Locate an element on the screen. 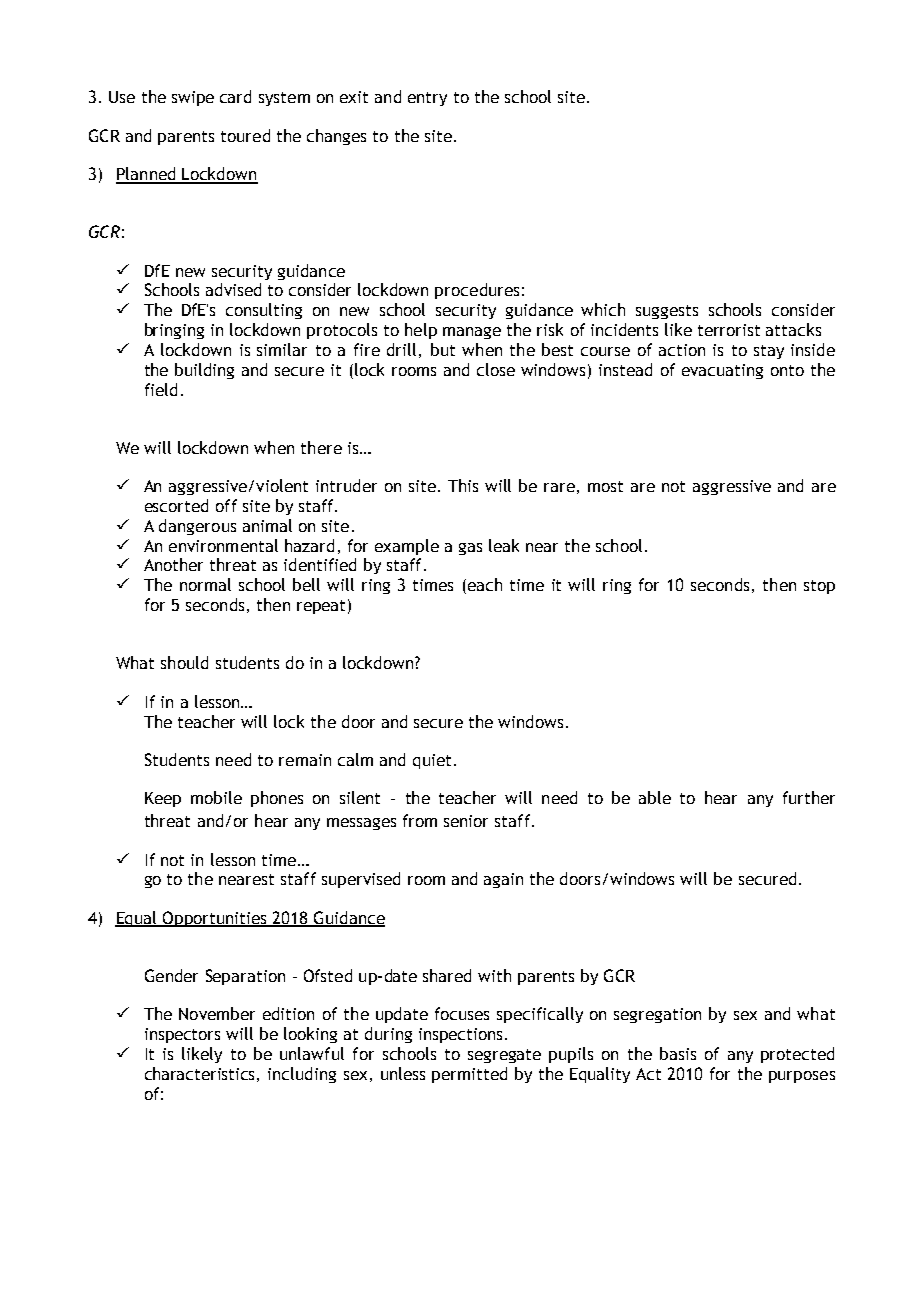 The image size is (924, 1308). close is located at coordinates (496, 369).
